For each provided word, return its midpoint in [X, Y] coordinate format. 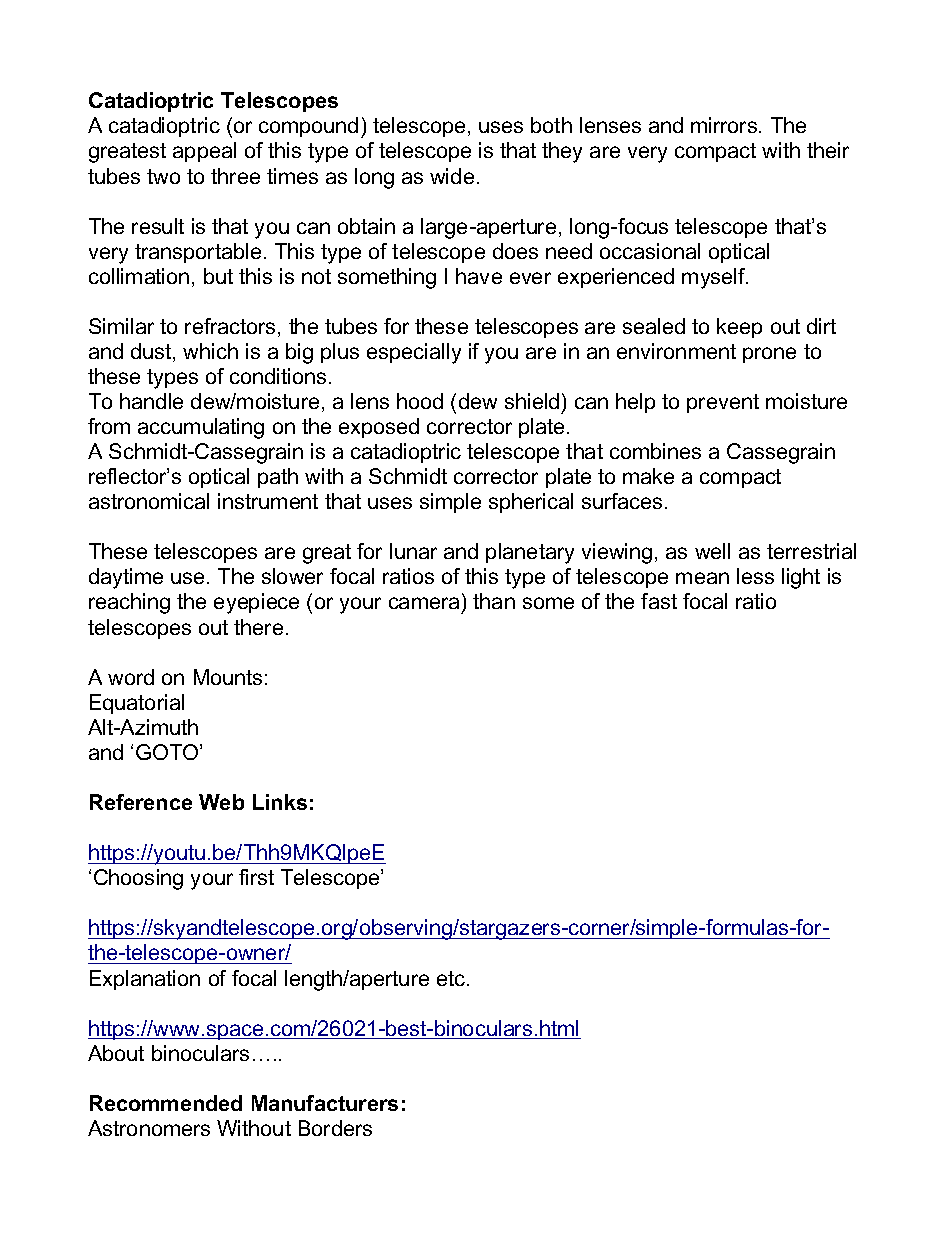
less [755, 576]
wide [452, 176]
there [258, 627]
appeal [204, 152]
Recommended [166, 1103]
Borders [335, 1128]
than [494, 601]
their [828, 150]
